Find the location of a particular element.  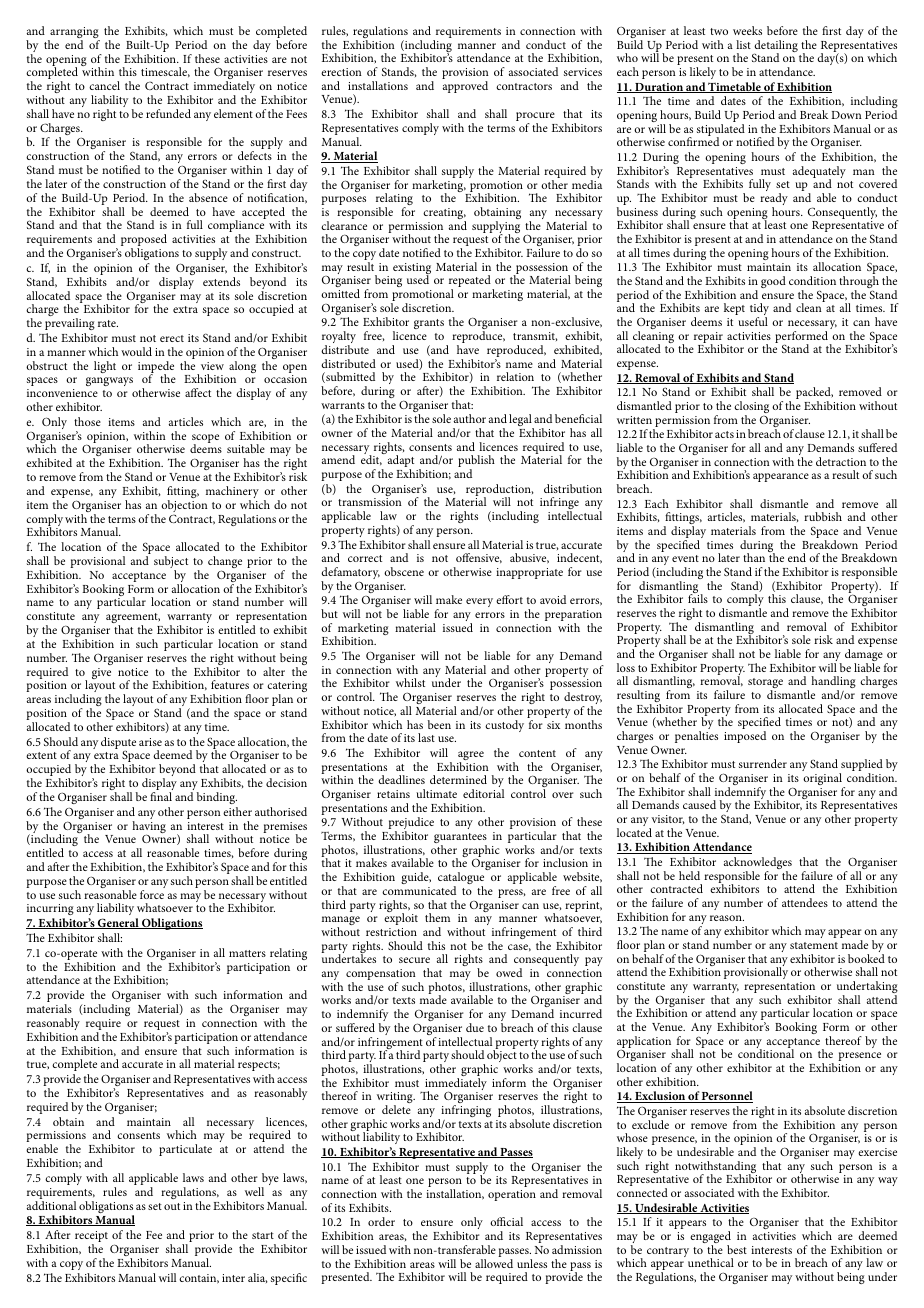

cancel is located at coordinates (104, 85).
